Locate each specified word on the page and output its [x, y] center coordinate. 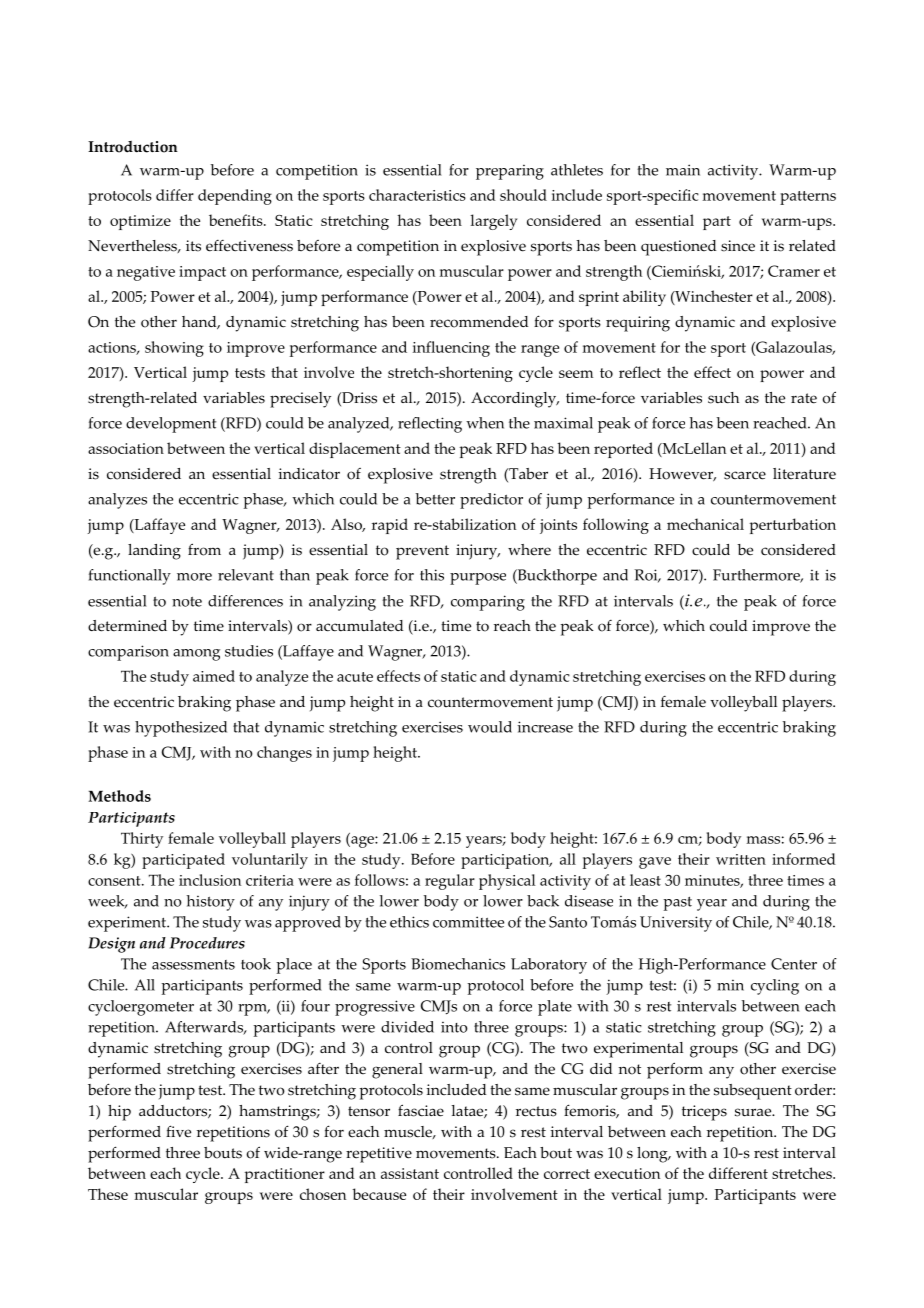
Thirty [142, 840]
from [204, 549]
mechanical [705, 524]
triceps [704, 1113]
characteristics [417, 195]
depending [235, 197]
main [683, 170]
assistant [410, 1173]
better [435, 499]
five [178, 1131]
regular [450, 882]
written [741, 859]
